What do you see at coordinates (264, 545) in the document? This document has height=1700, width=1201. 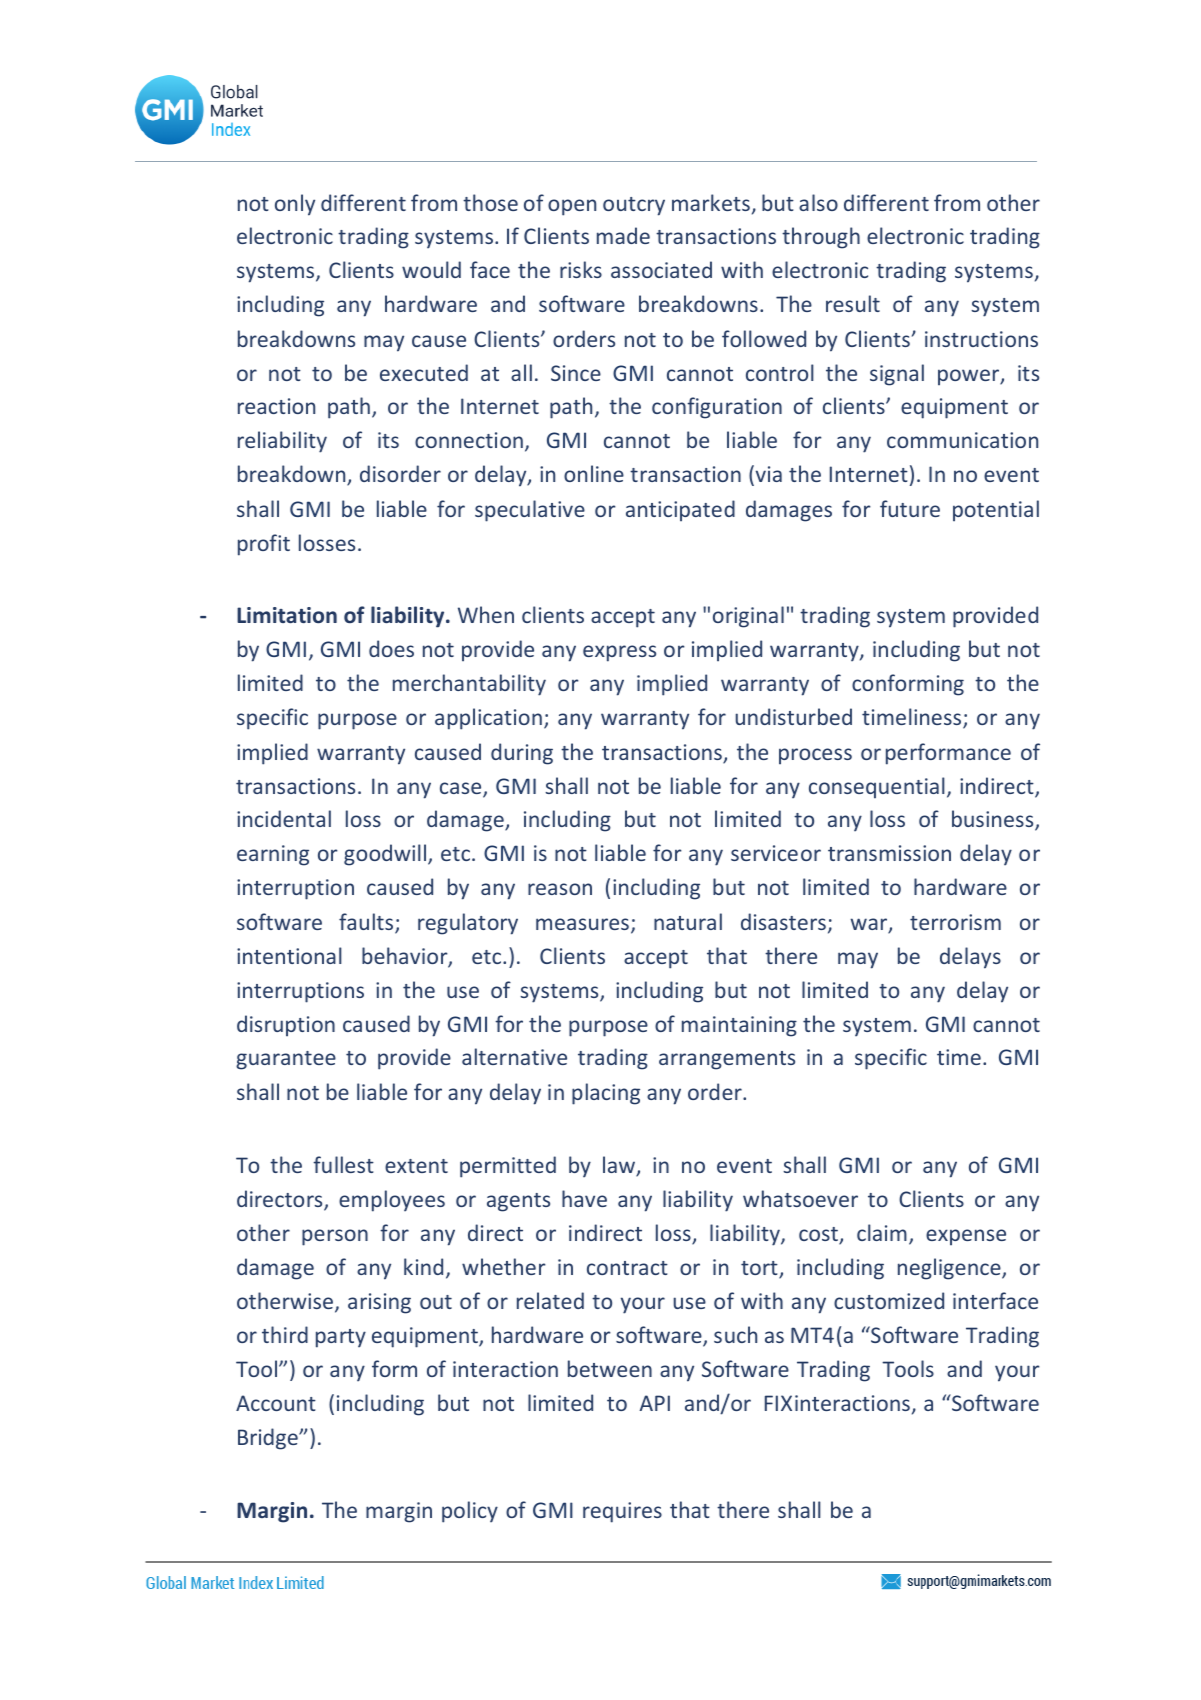 I see `profit` at bounding box center [264, 545].
